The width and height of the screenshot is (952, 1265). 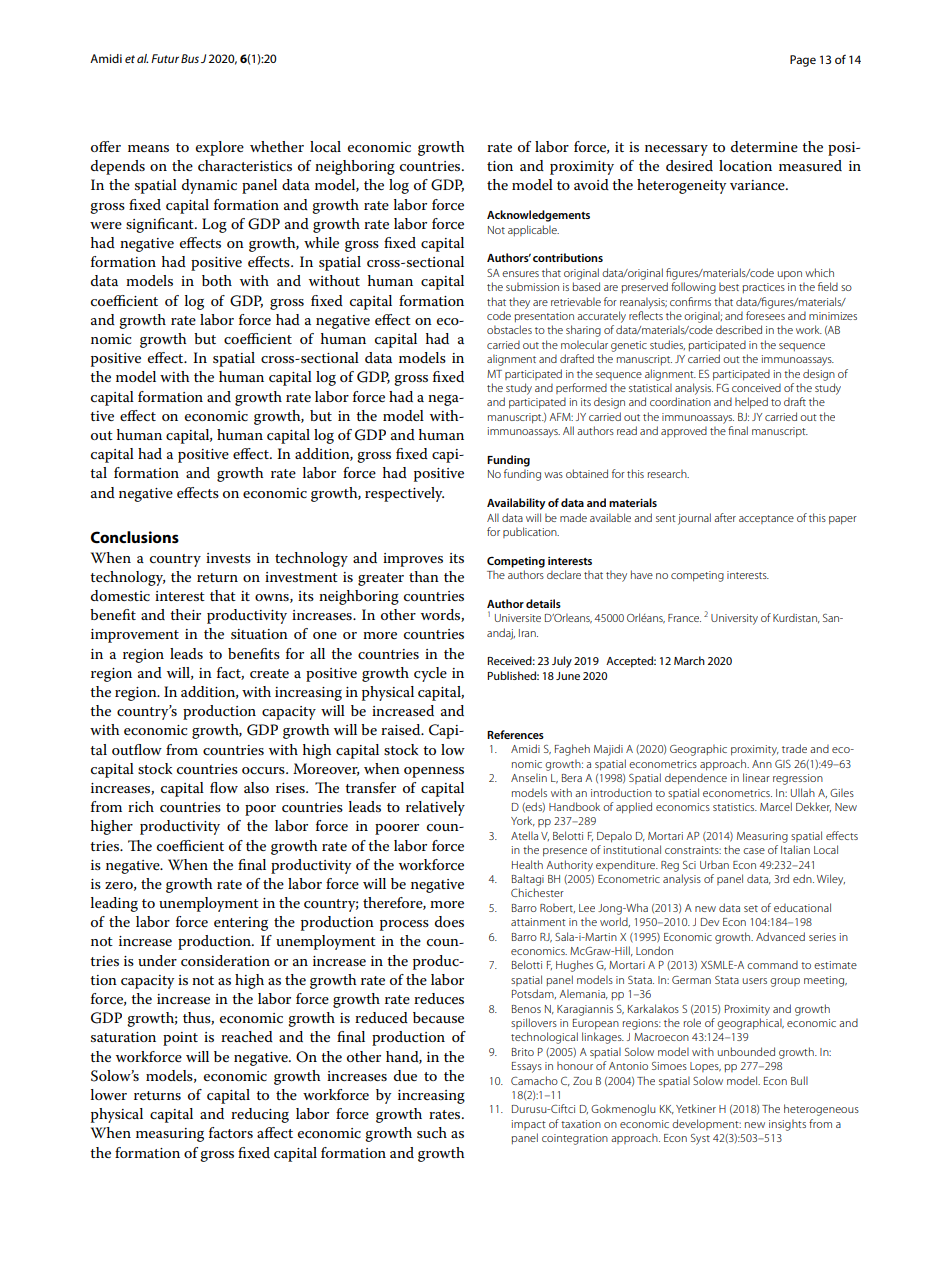 I want to click on entering, so click(x=241, y=924).
